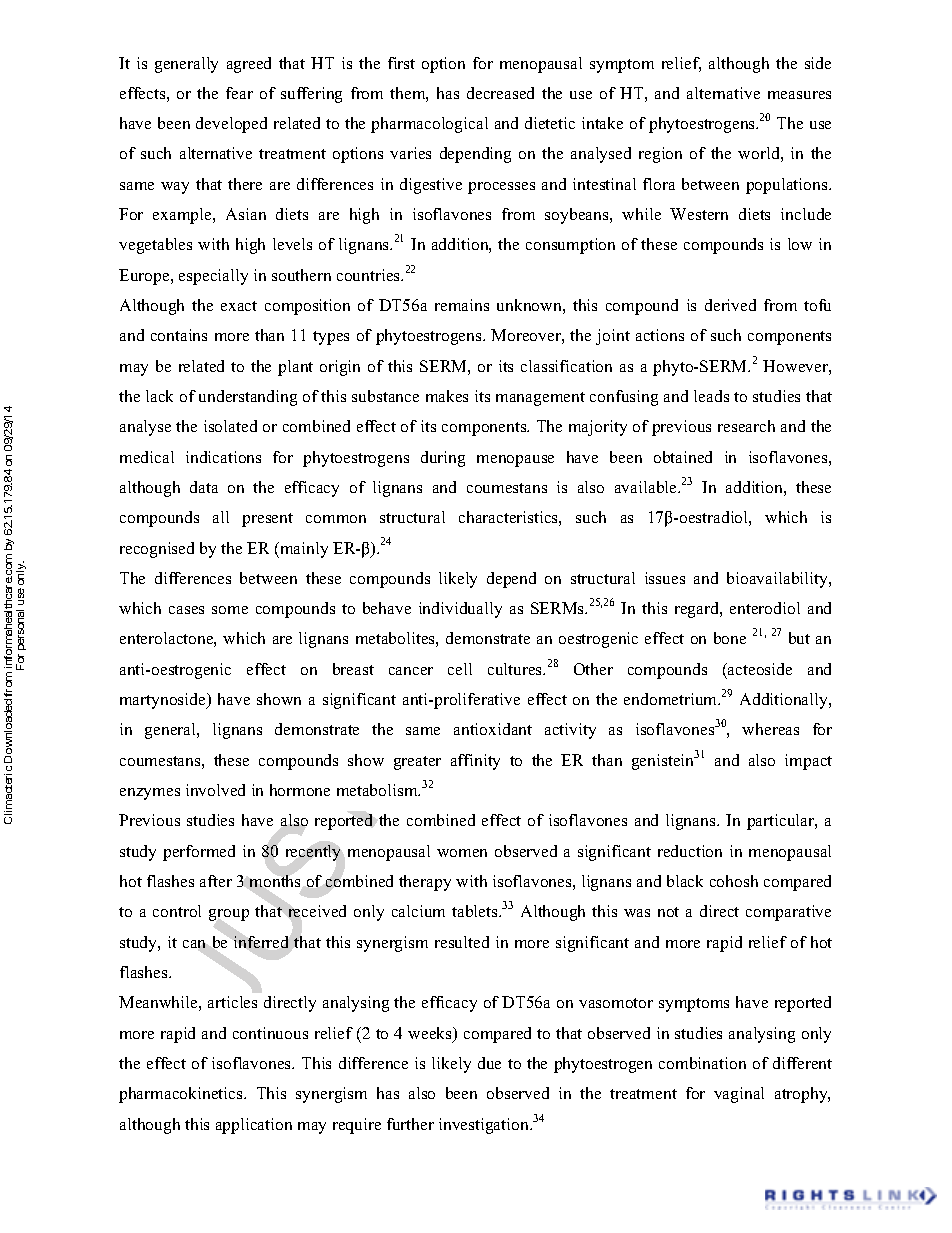  Describe the element at coordinates (182, 1095) in the screenshot. I see `pharmacokinetics` at that location.
